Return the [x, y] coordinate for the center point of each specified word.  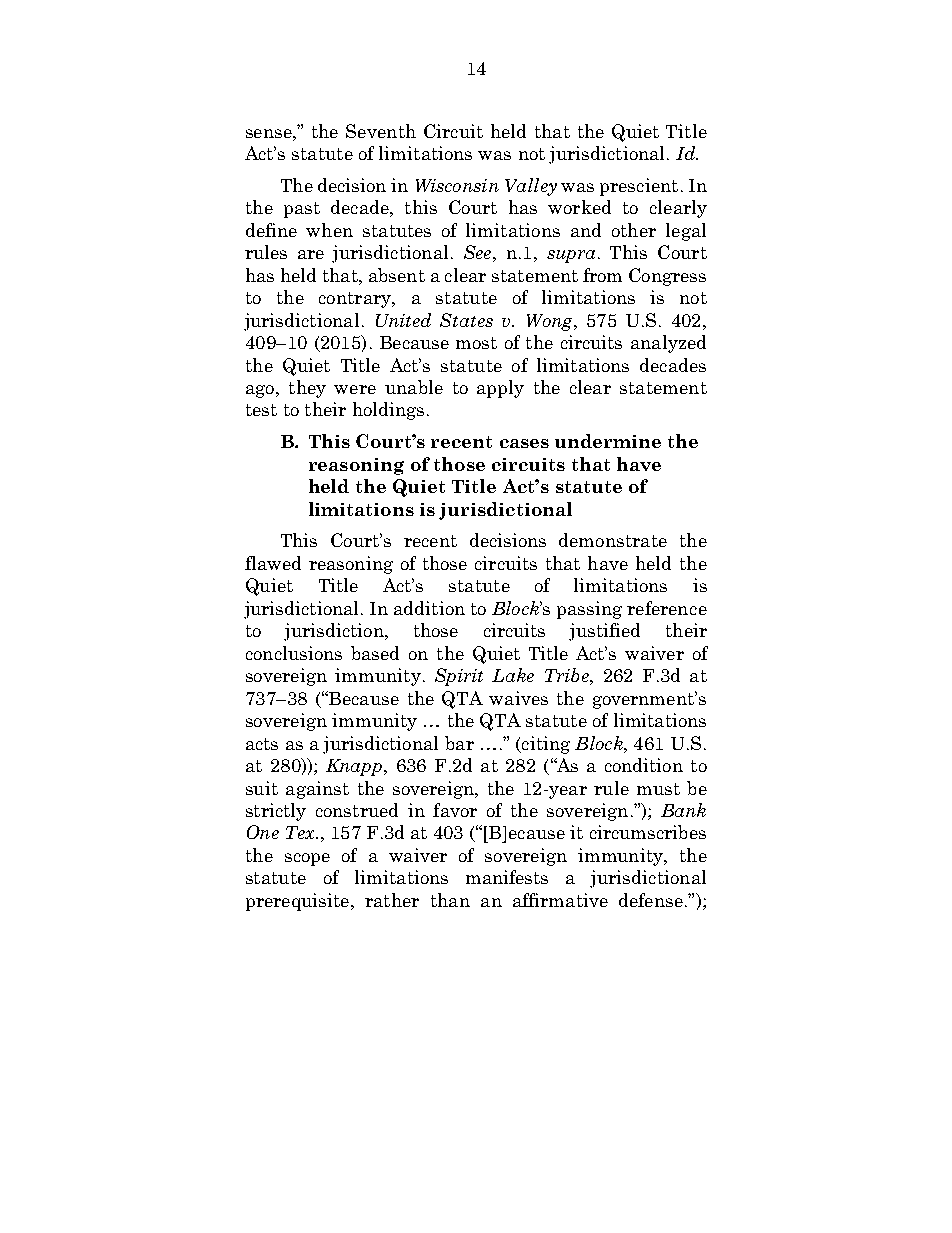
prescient [639, 187]
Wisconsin [457, 185]
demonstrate [613, 540]
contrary [356, 300]
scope [307, 859]
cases [524, 443]
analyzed [668, 344]
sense [270, 133]
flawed [273, 563]
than [450, 900]
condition [644, 765]
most [476, 343]
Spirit [459, 677]
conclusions [294, 653]
